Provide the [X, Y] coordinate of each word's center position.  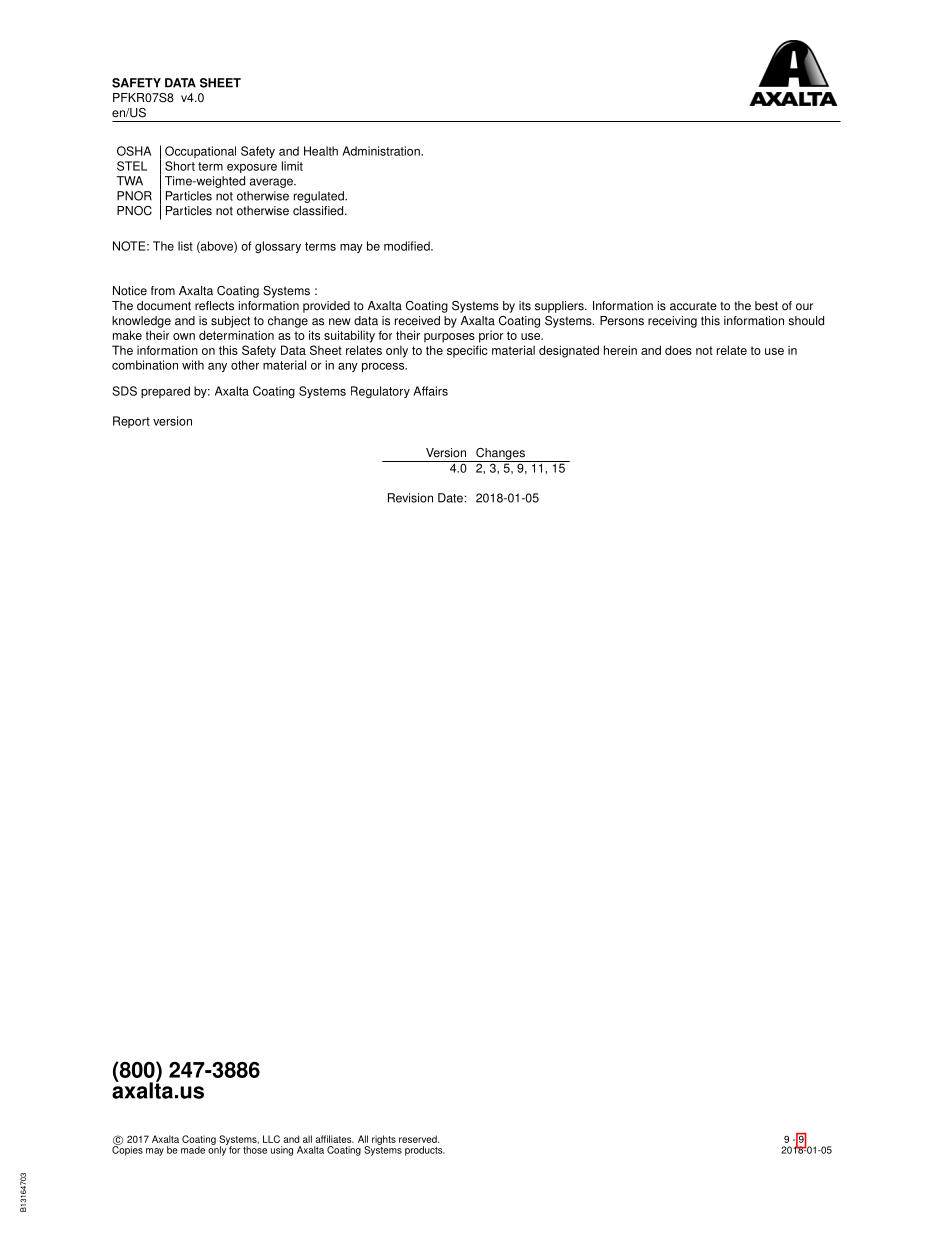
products [425, 1151]
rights [384, 1140]
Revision [410, 498]
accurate [693, 306]
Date [450, 498]
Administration [382, 151]
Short [180, 166]
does [678, 350]
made [193, 1150]
